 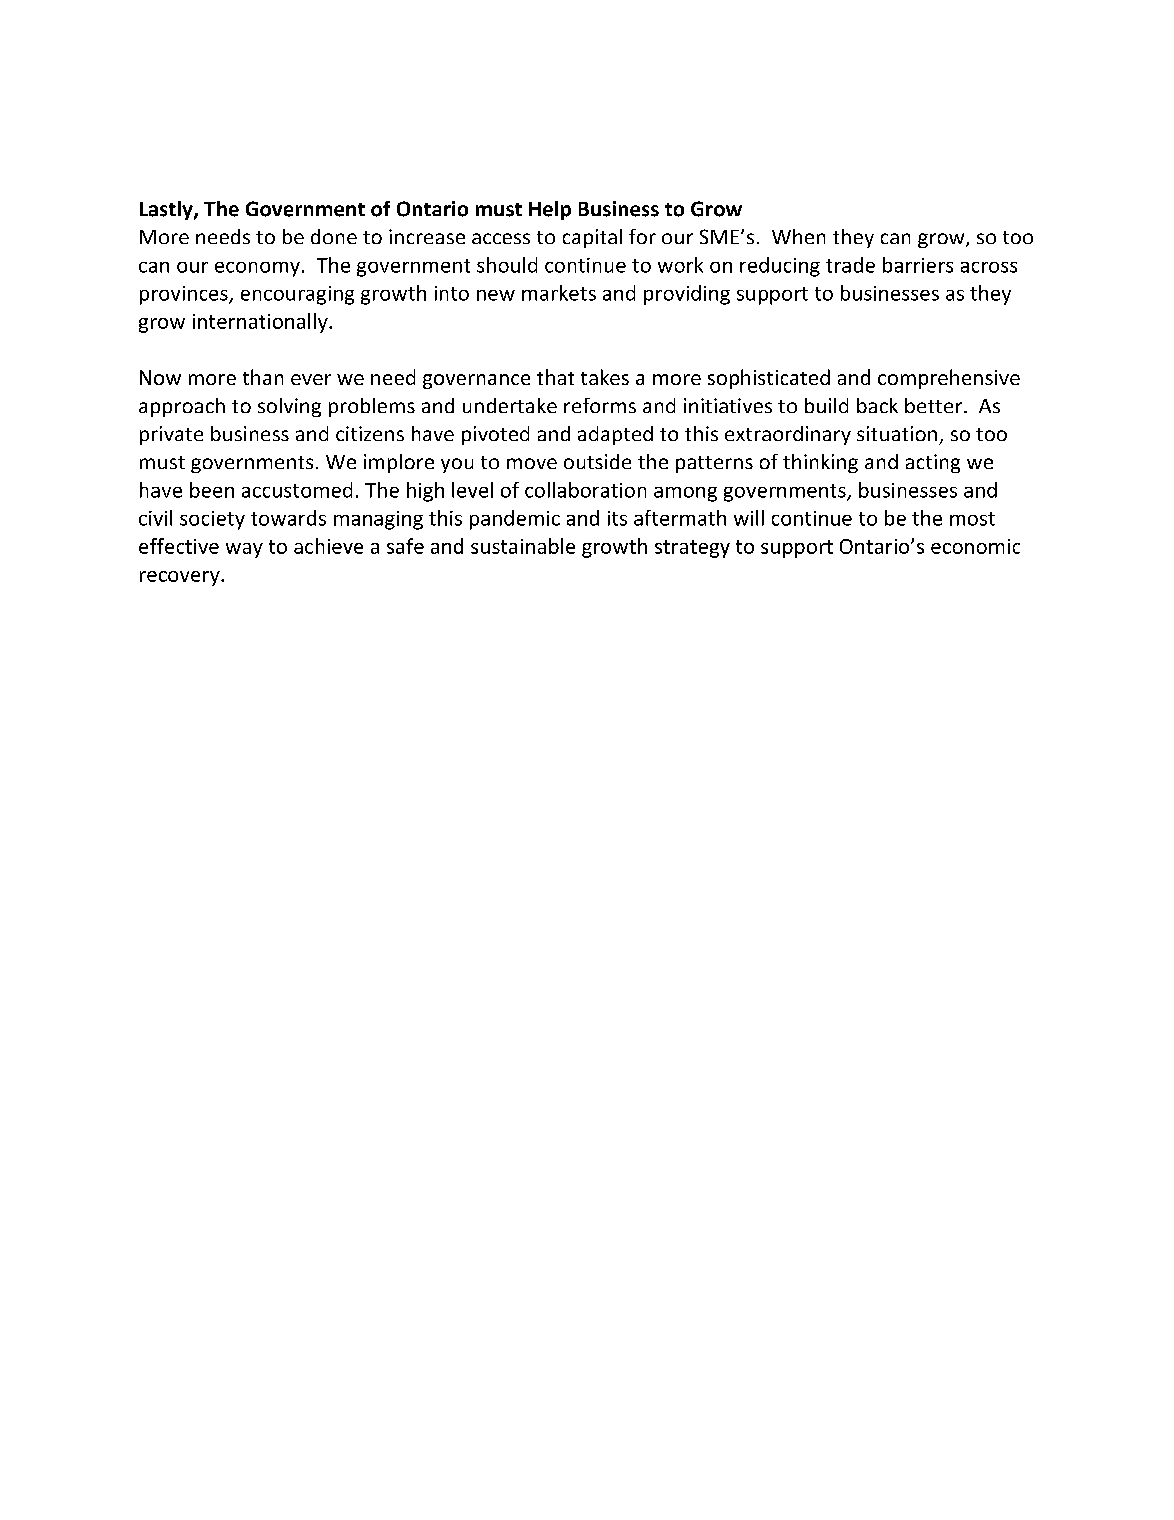 What do you see at coordinates (334, 236) in the image?
I see `done` at bounding box center [334, 236].
